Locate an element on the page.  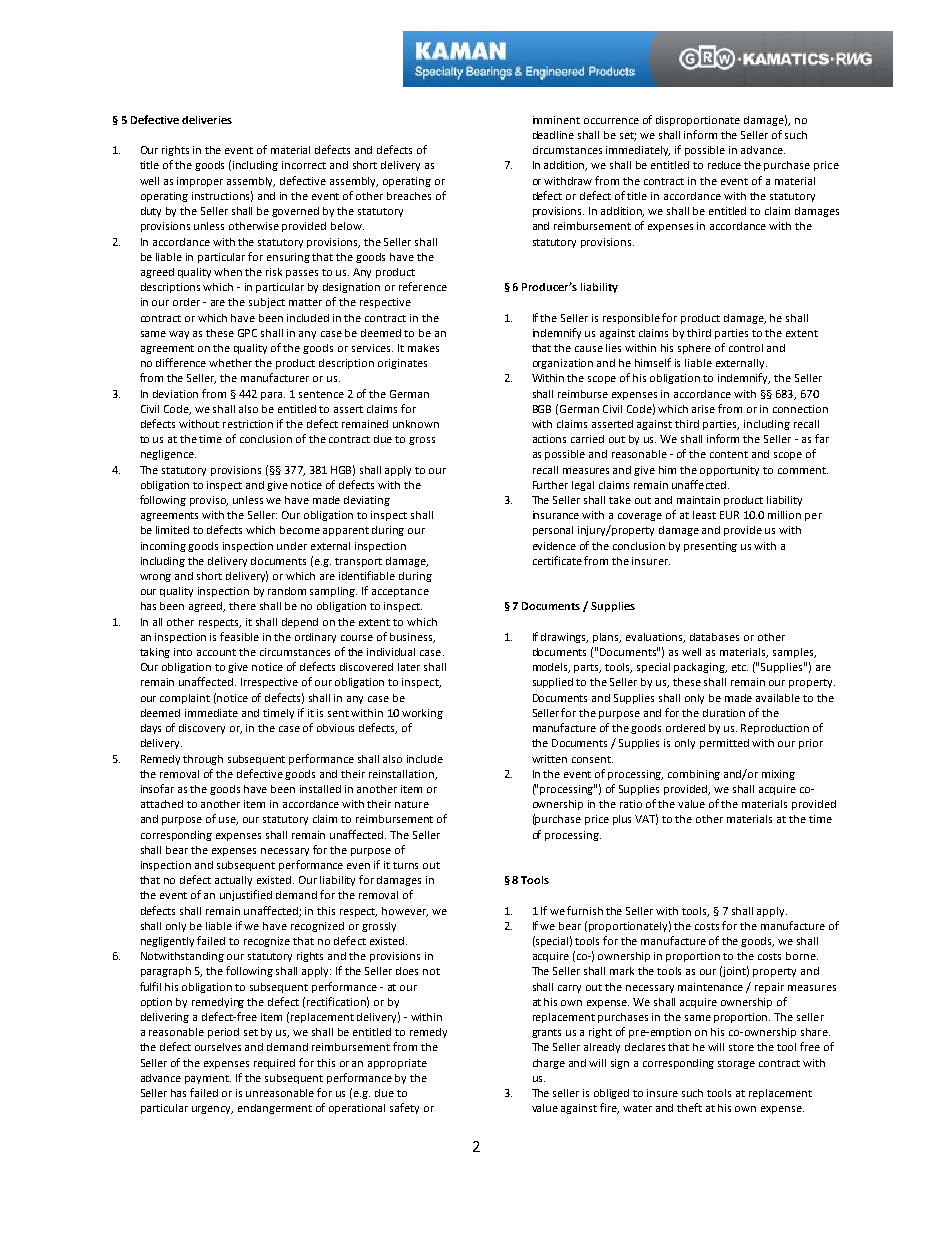
permitted is located at coordinates (724, 744).
